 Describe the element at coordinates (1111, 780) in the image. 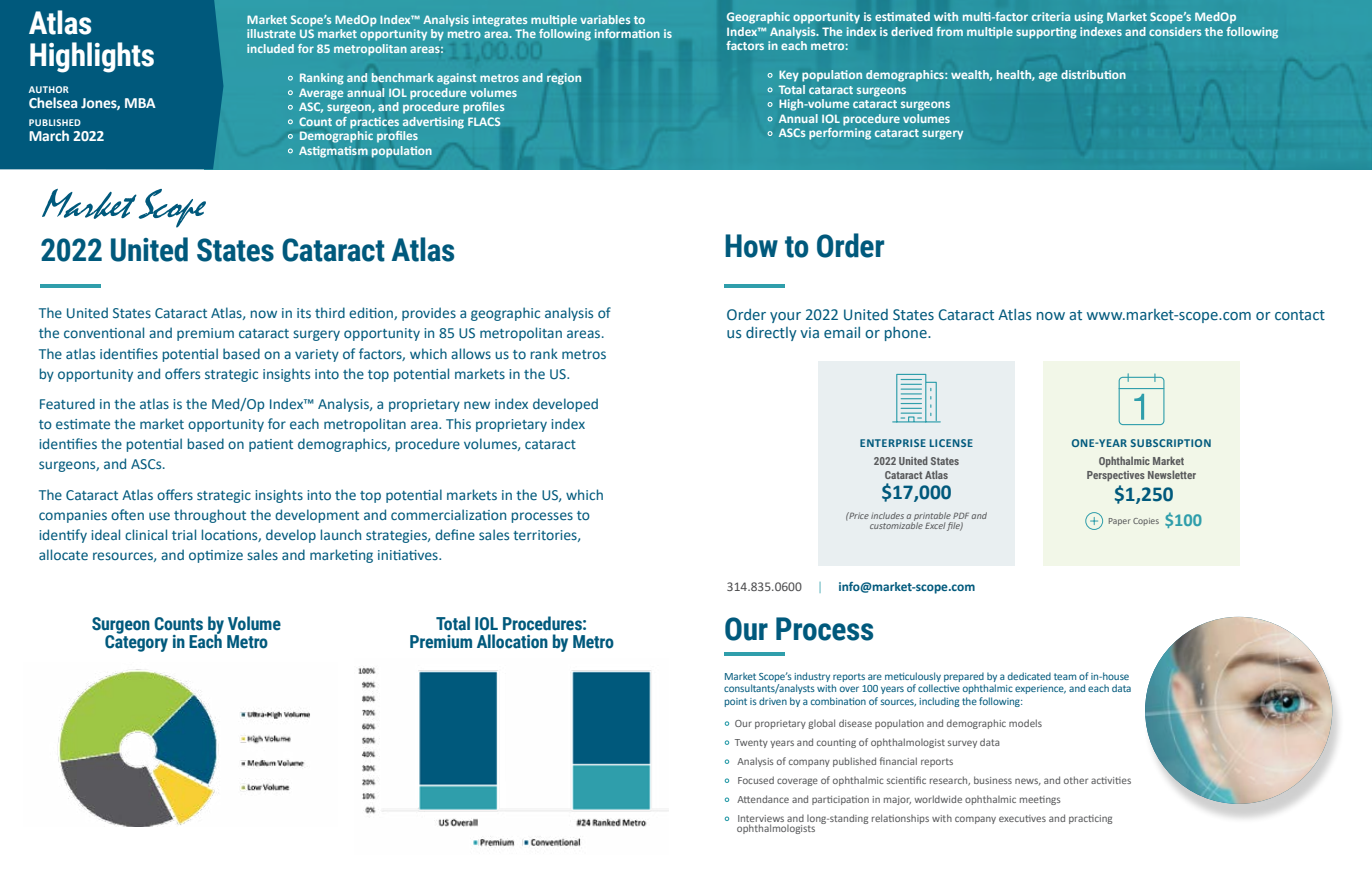

I see `activities` at that location.
